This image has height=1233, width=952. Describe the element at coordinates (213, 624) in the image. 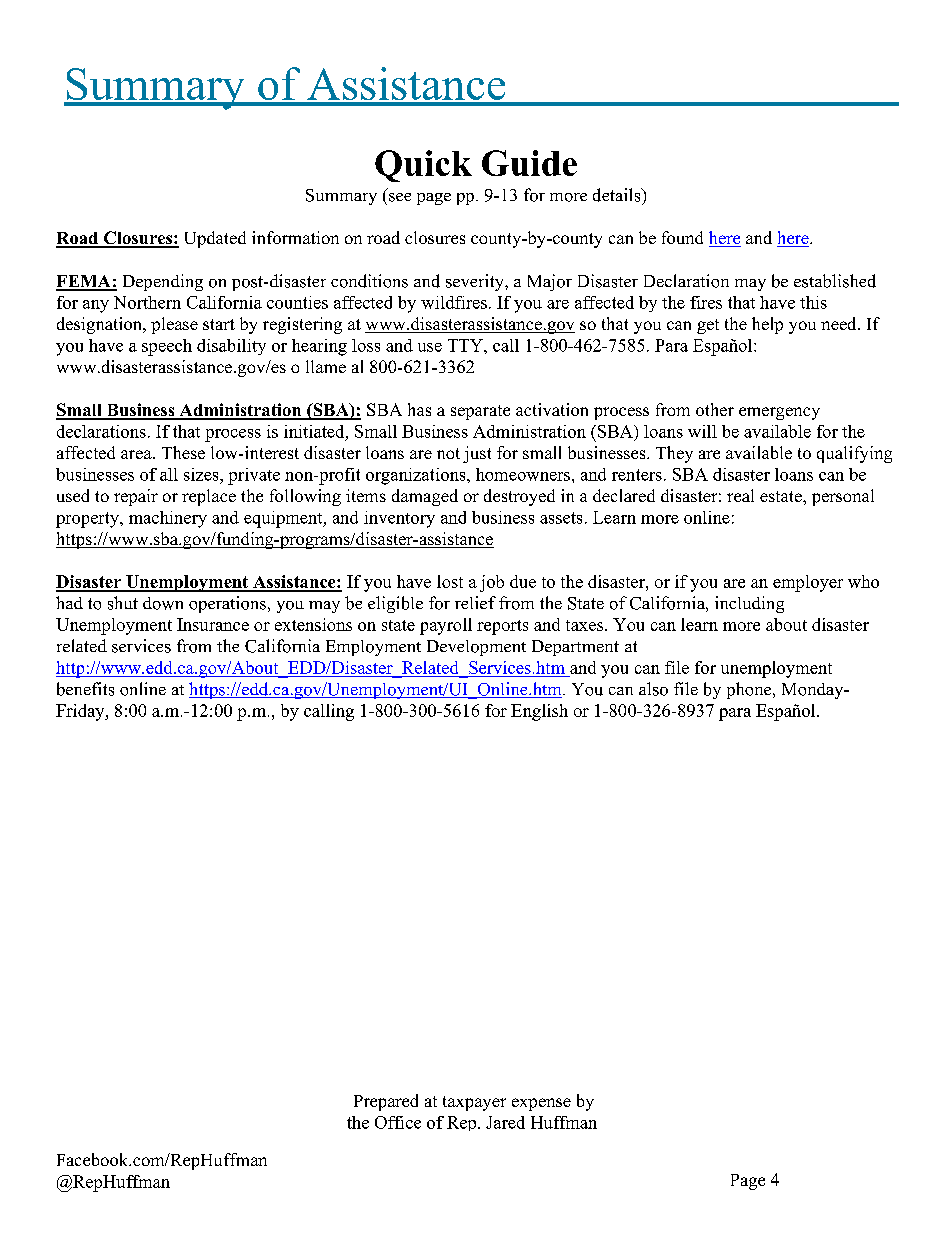

I see `Insurance` at that location.
